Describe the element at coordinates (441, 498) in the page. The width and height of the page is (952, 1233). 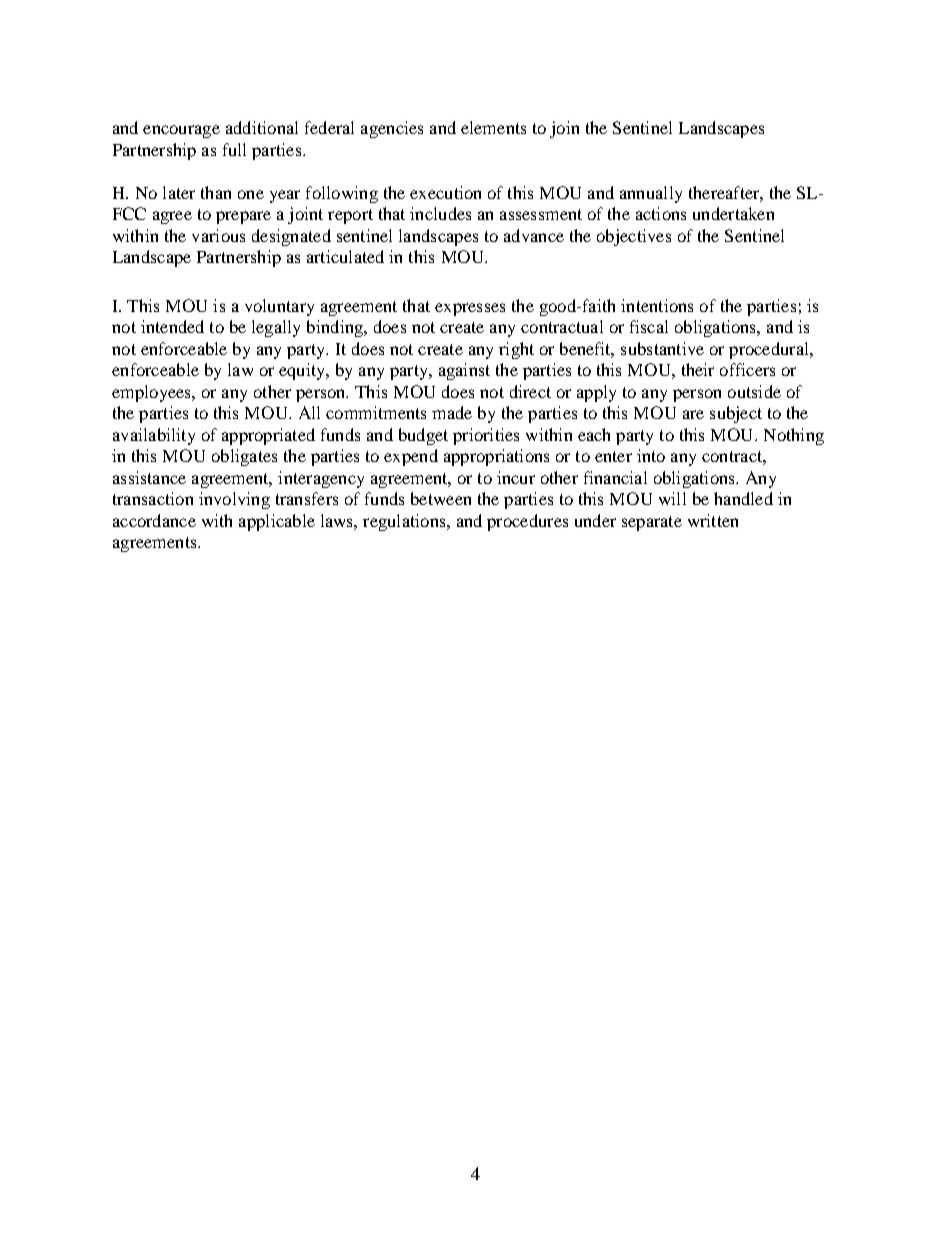
I see `between` at that location.
